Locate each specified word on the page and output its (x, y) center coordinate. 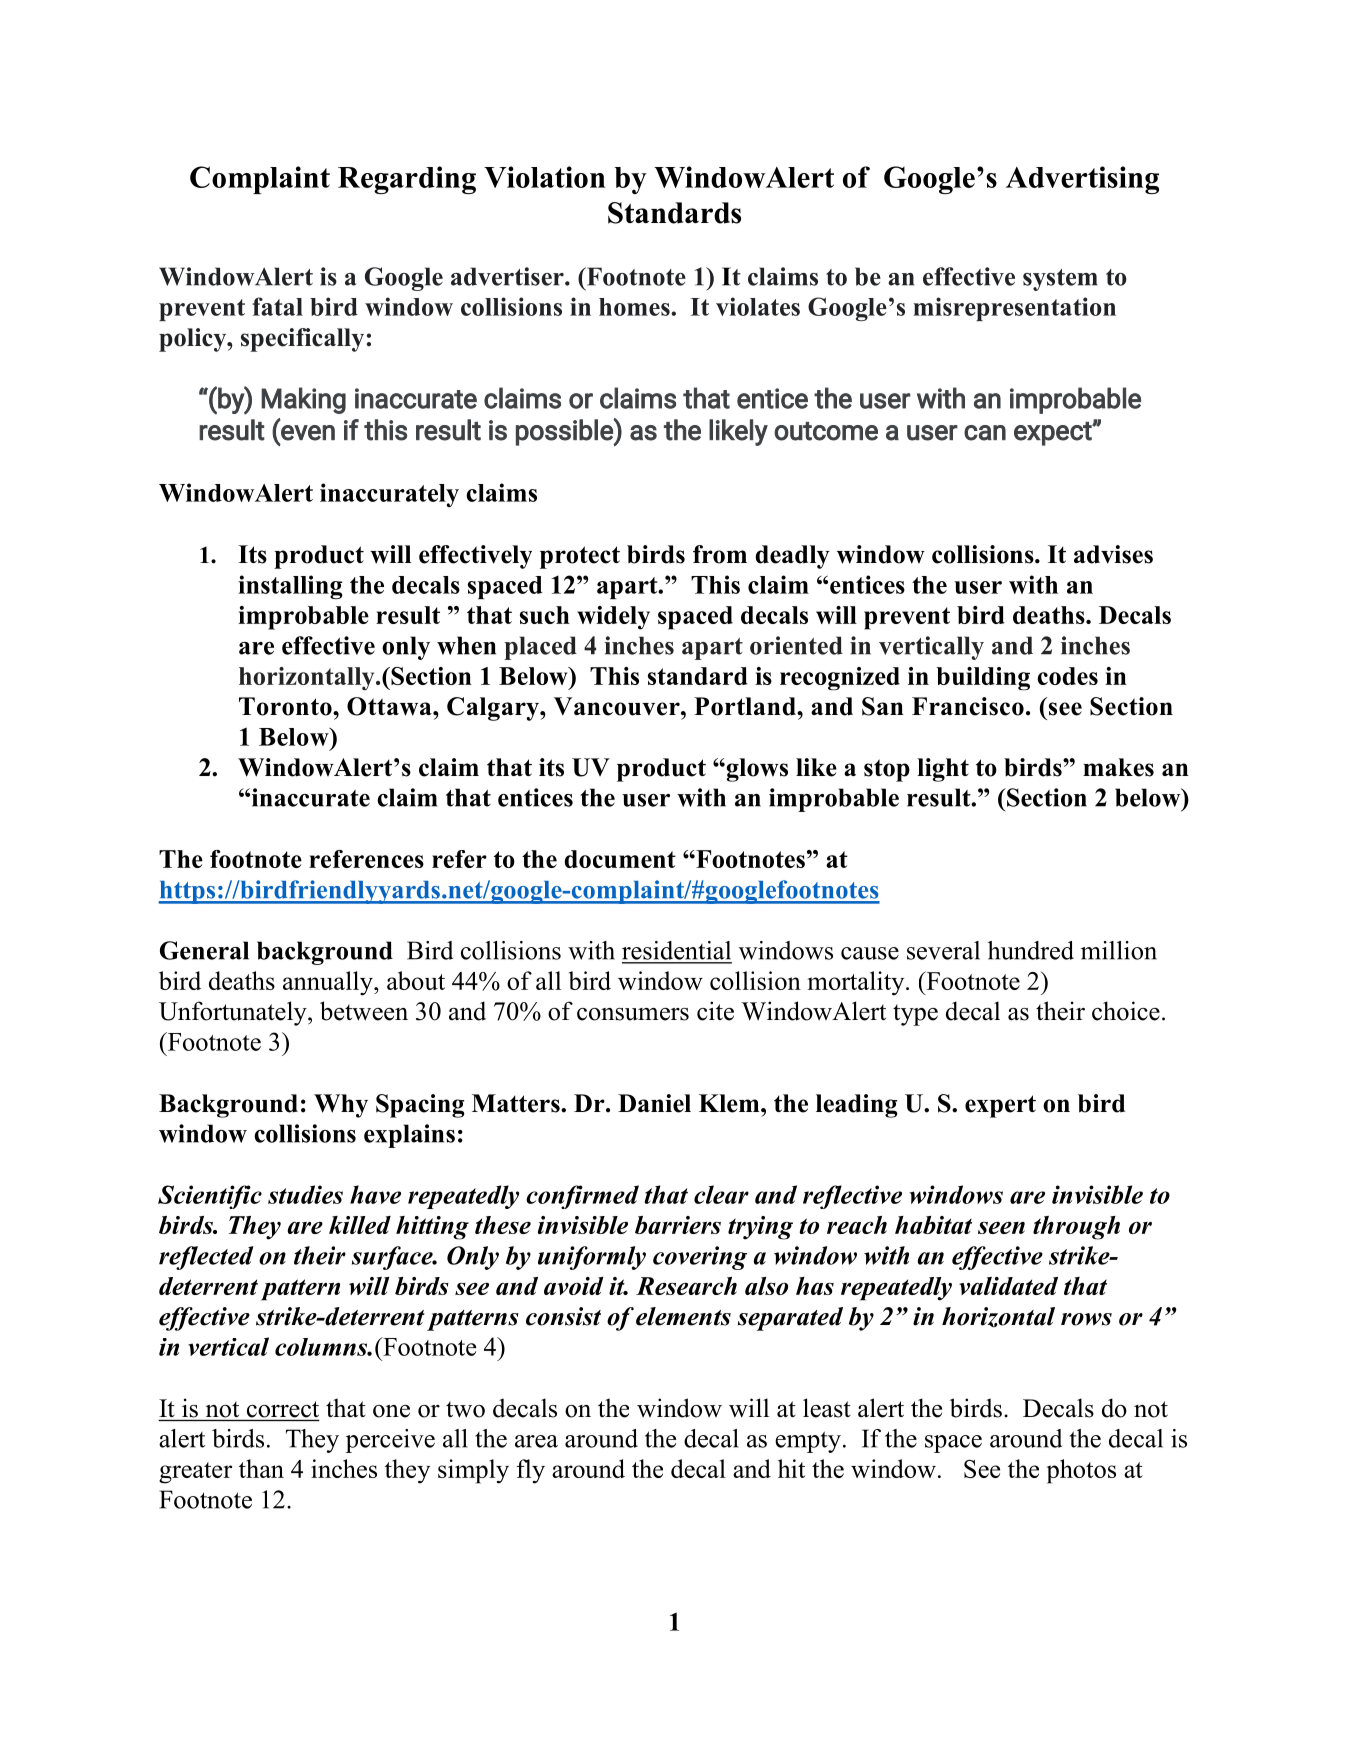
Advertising (1082, 180)
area (536, 1441)
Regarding (407, 180)
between (364, 1011)
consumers (633, 1014)
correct (283, 1409)
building (983, 679)
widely (613, 618)
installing (290, 587)
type (915, 1015)
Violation (544, 177)
